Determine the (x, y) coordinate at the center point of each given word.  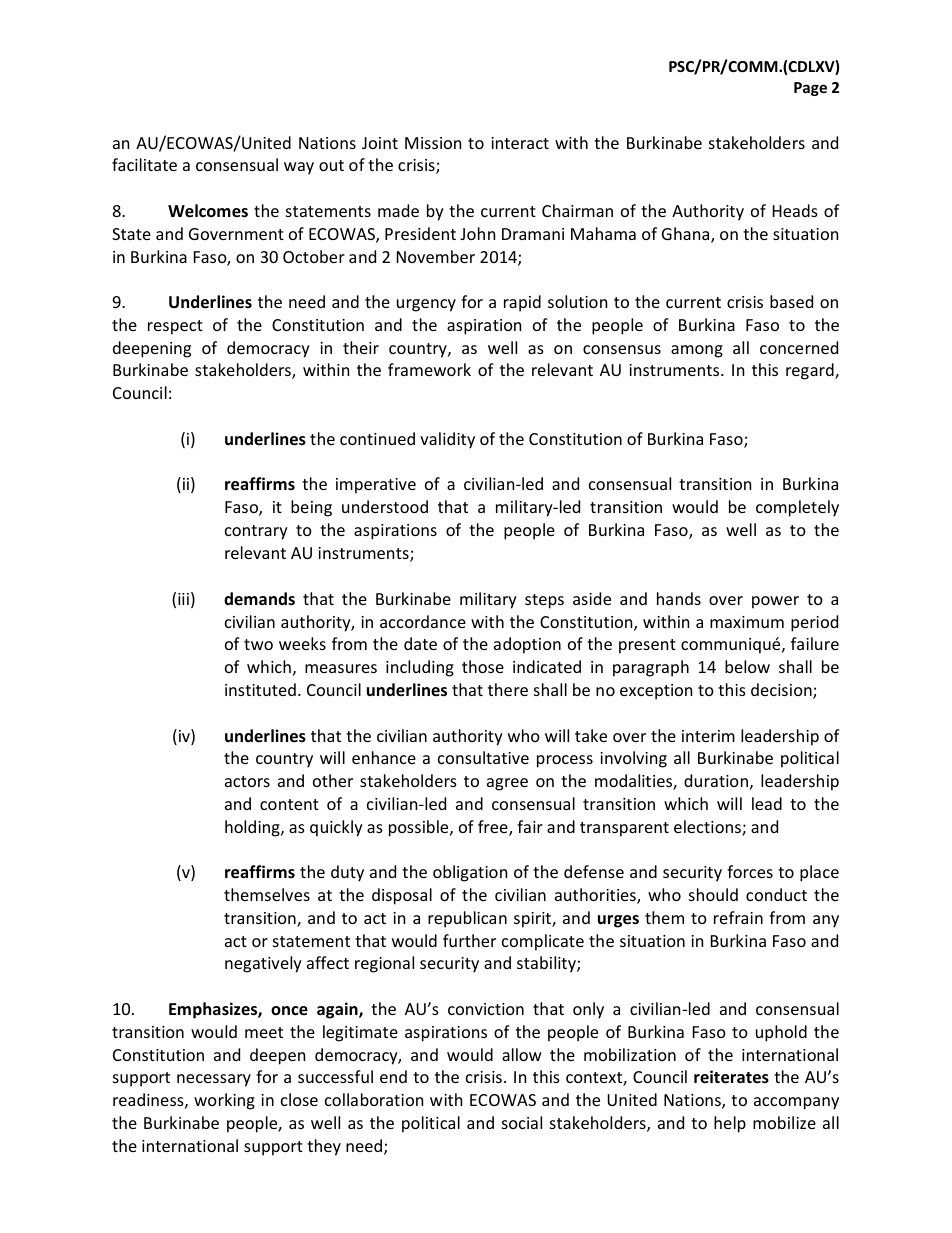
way (299, 168)
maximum (747, 622)
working (224, 1101)
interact (520, 143)
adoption (527, 645)
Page (810, 89)
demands (259, 598)
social (522, 1122)
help (730, 1124)
